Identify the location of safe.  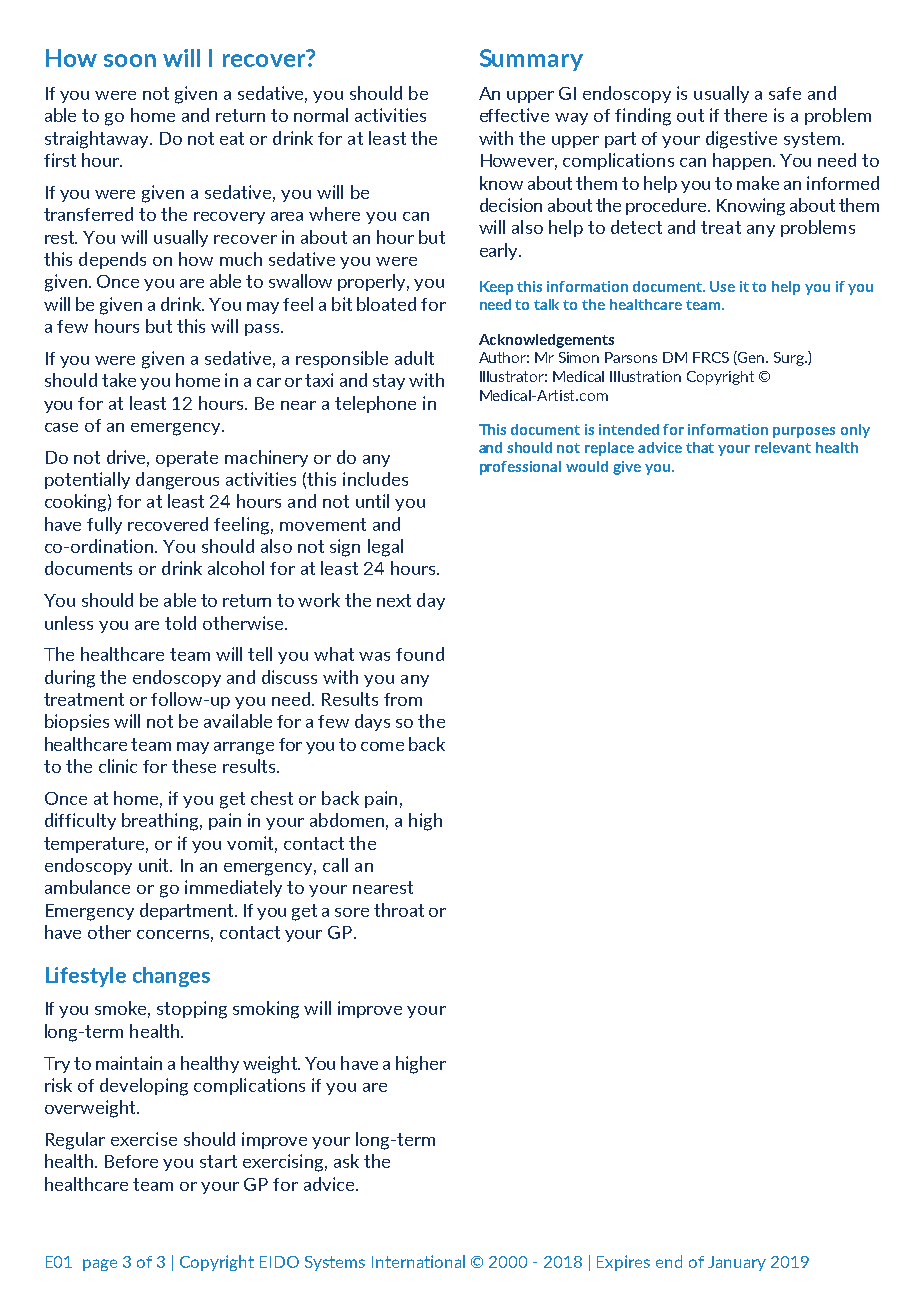
(785, 93).
